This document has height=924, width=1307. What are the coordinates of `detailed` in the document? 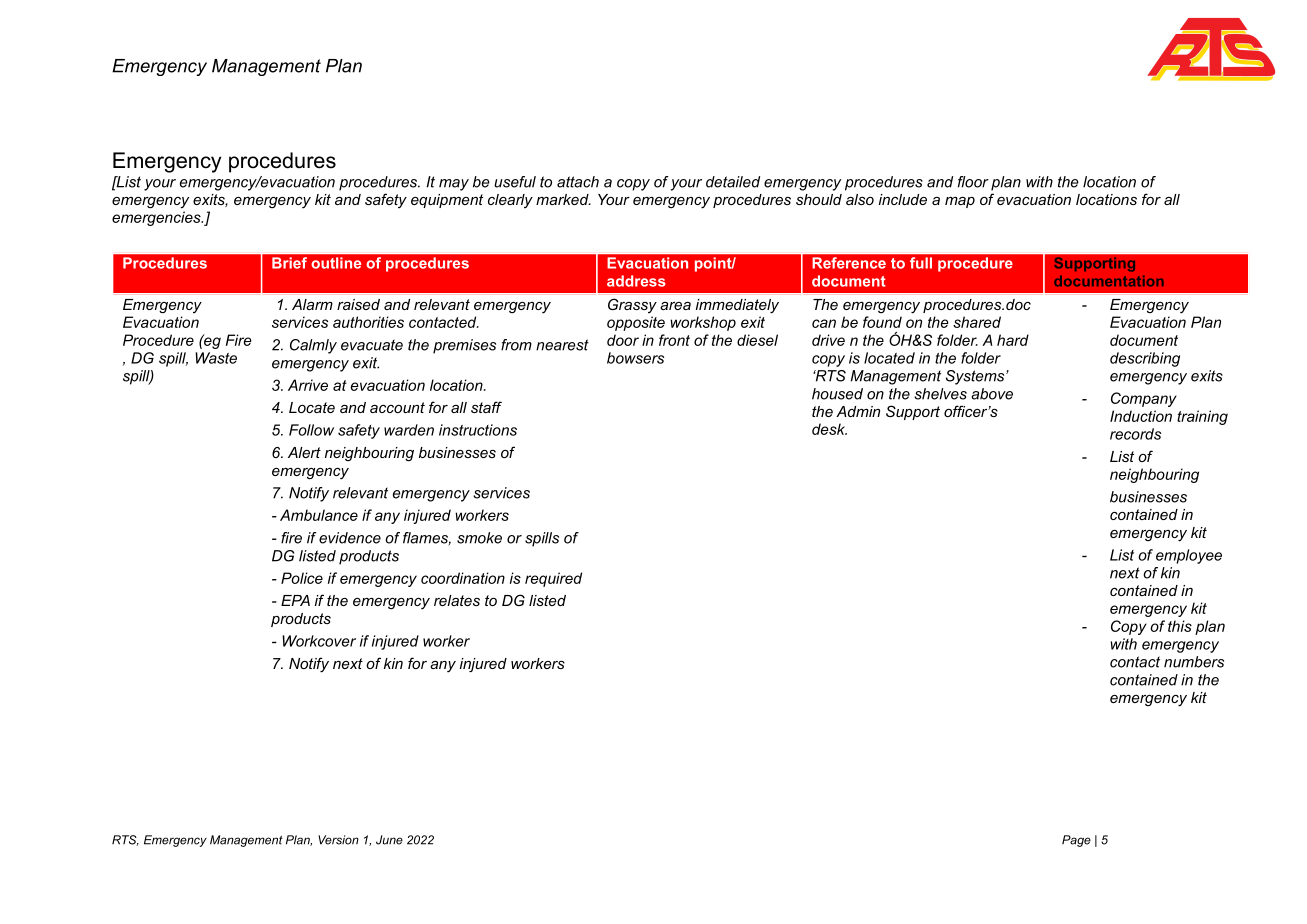 It's located at (733, 182).
